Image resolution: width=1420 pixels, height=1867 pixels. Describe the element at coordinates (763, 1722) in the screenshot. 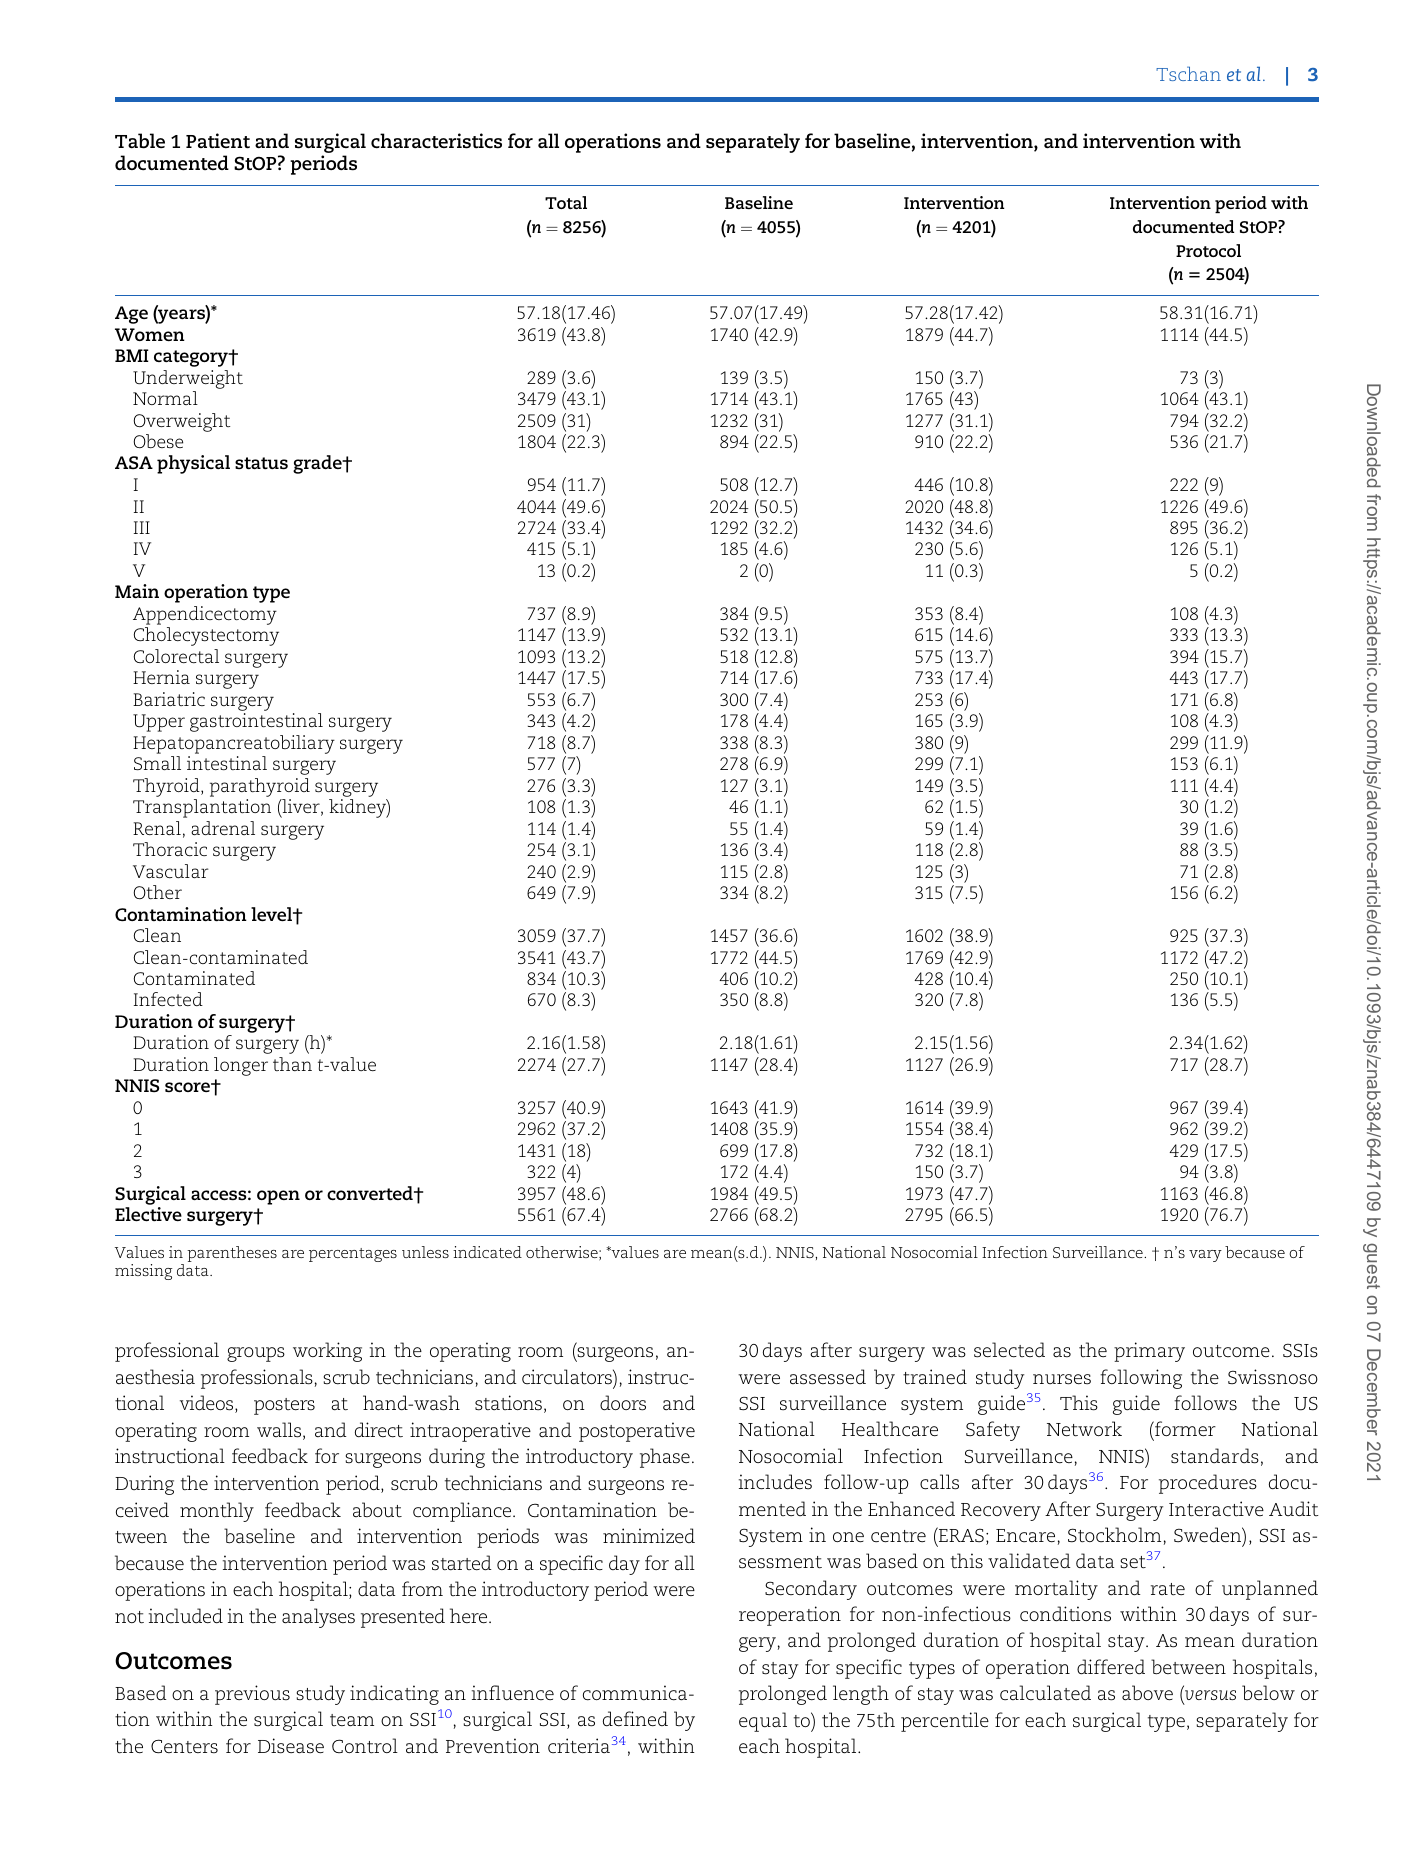

I see `equal` at that location.
